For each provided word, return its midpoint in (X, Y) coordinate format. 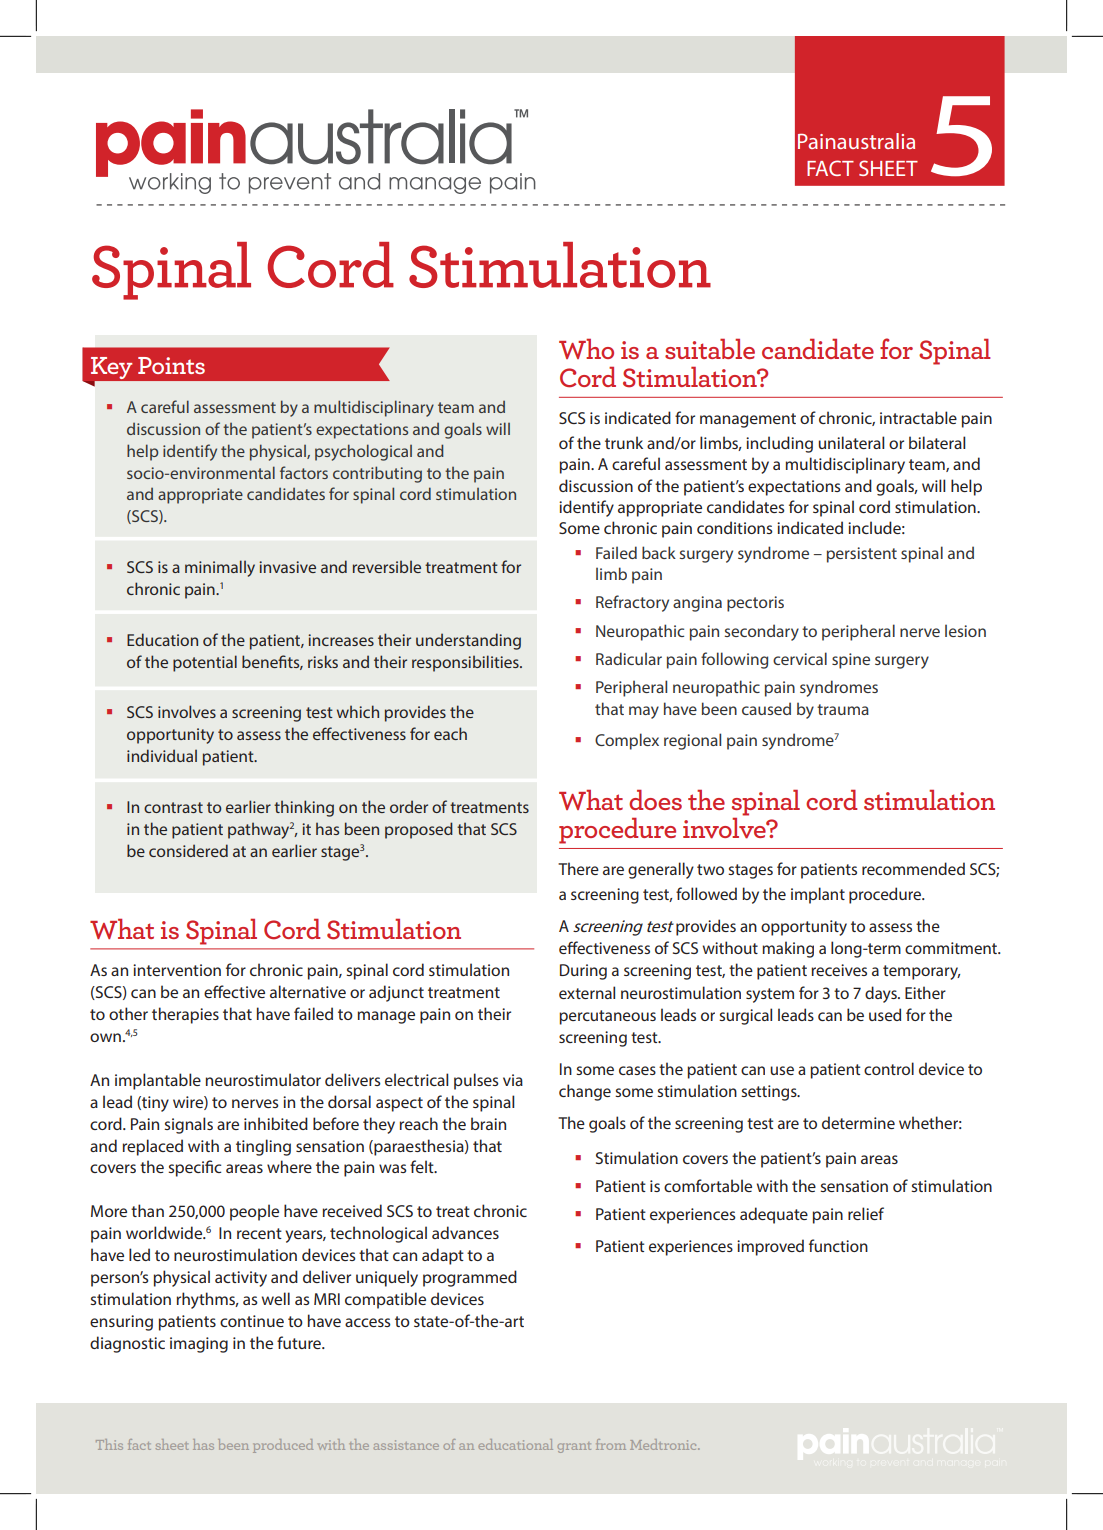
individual (162, 755)
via (513, 1080)
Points (171, 365)
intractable (918, 417)
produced (283, 1446)
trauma (843, 709)
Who (586, 349)
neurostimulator (263, 1079)
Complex (627, 741)
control (889, 1068)
